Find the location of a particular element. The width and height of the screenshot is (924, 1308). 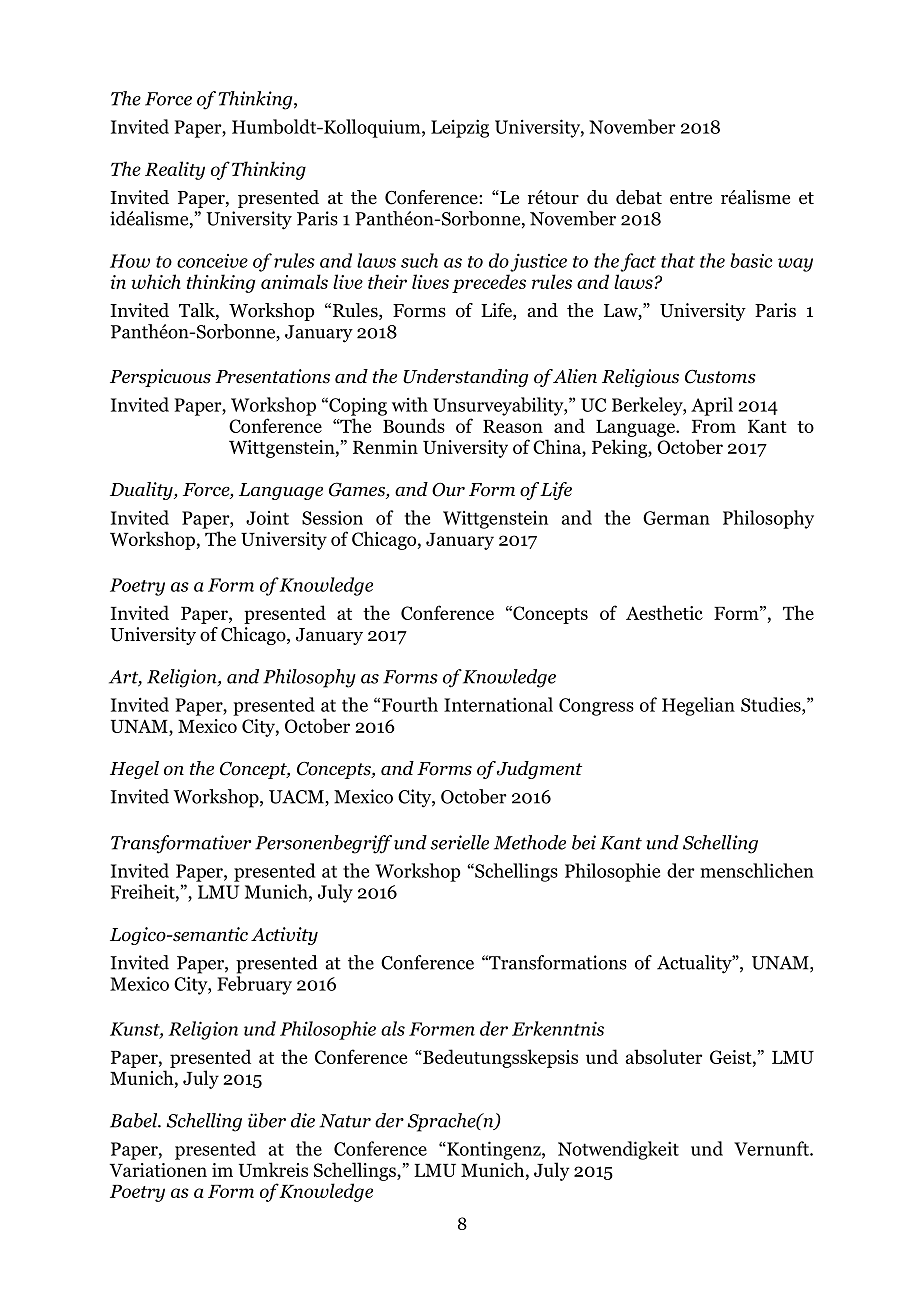

Duality is located at coordinates (142, 491).
